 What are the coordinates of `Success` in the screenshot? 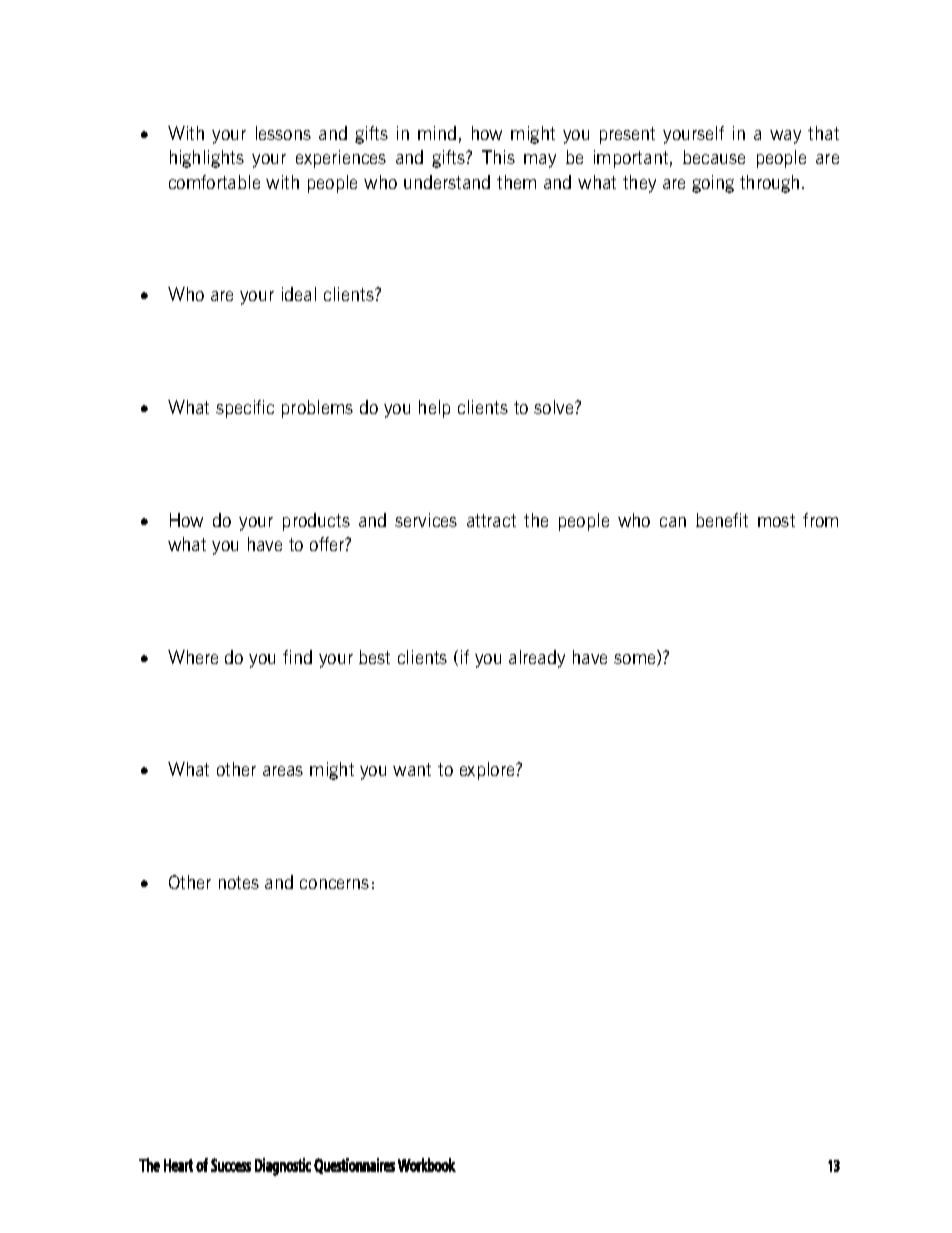 It's located at (231, 1165).
